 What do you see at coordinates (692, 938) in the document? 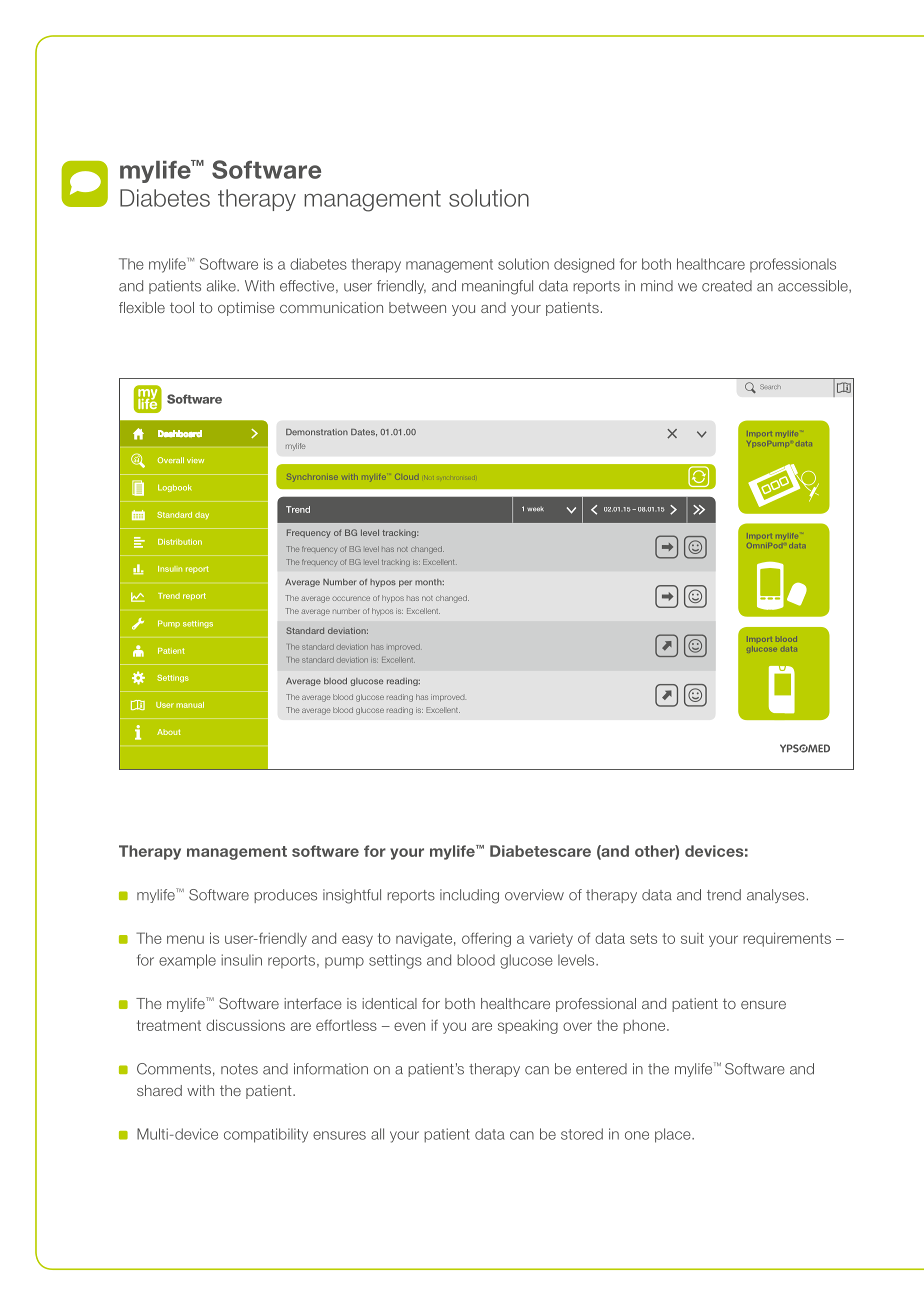
I see `suit` at bounding box center [692, 938].
